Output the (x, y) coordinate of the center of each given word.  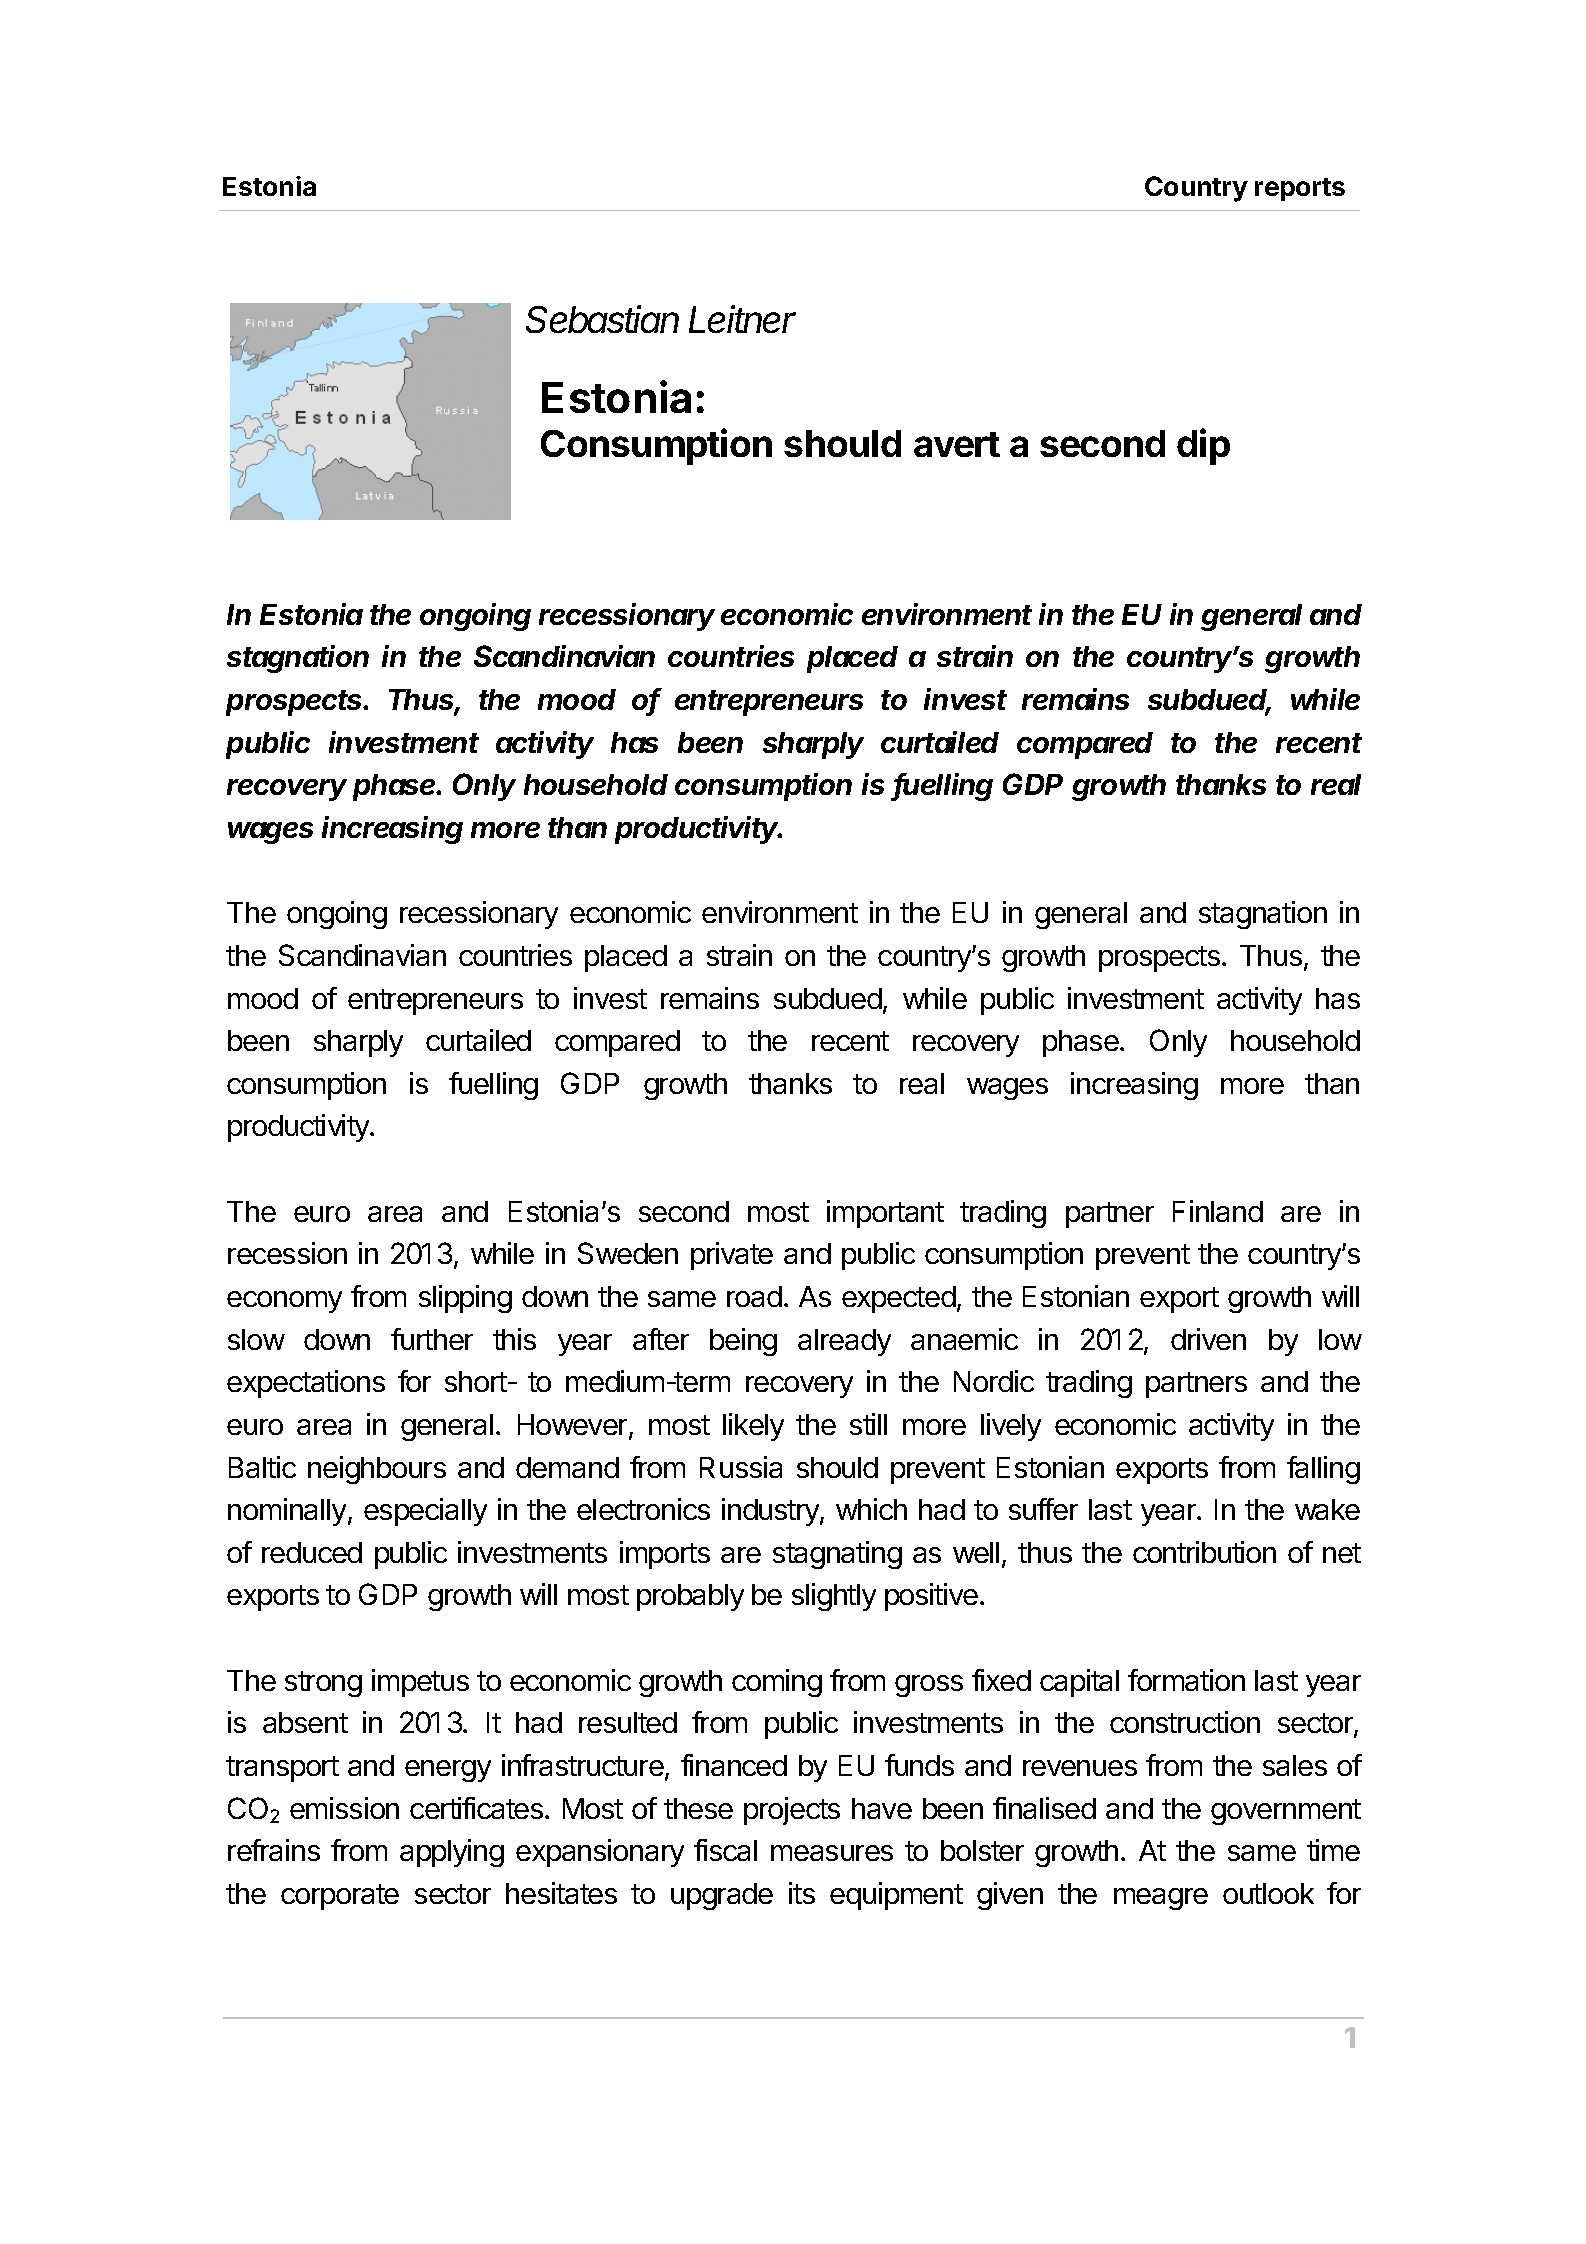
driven (1208, 1339)
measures (832, 1853)
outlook (1268, 1893)
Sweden (628, 1253)
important (885, 1214)
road (754, 1296)
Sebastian (602, 319)
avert (957, 444)
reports (1300, 189)
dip (1203, 446)
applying (452, 1853)
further (432, 1339)
